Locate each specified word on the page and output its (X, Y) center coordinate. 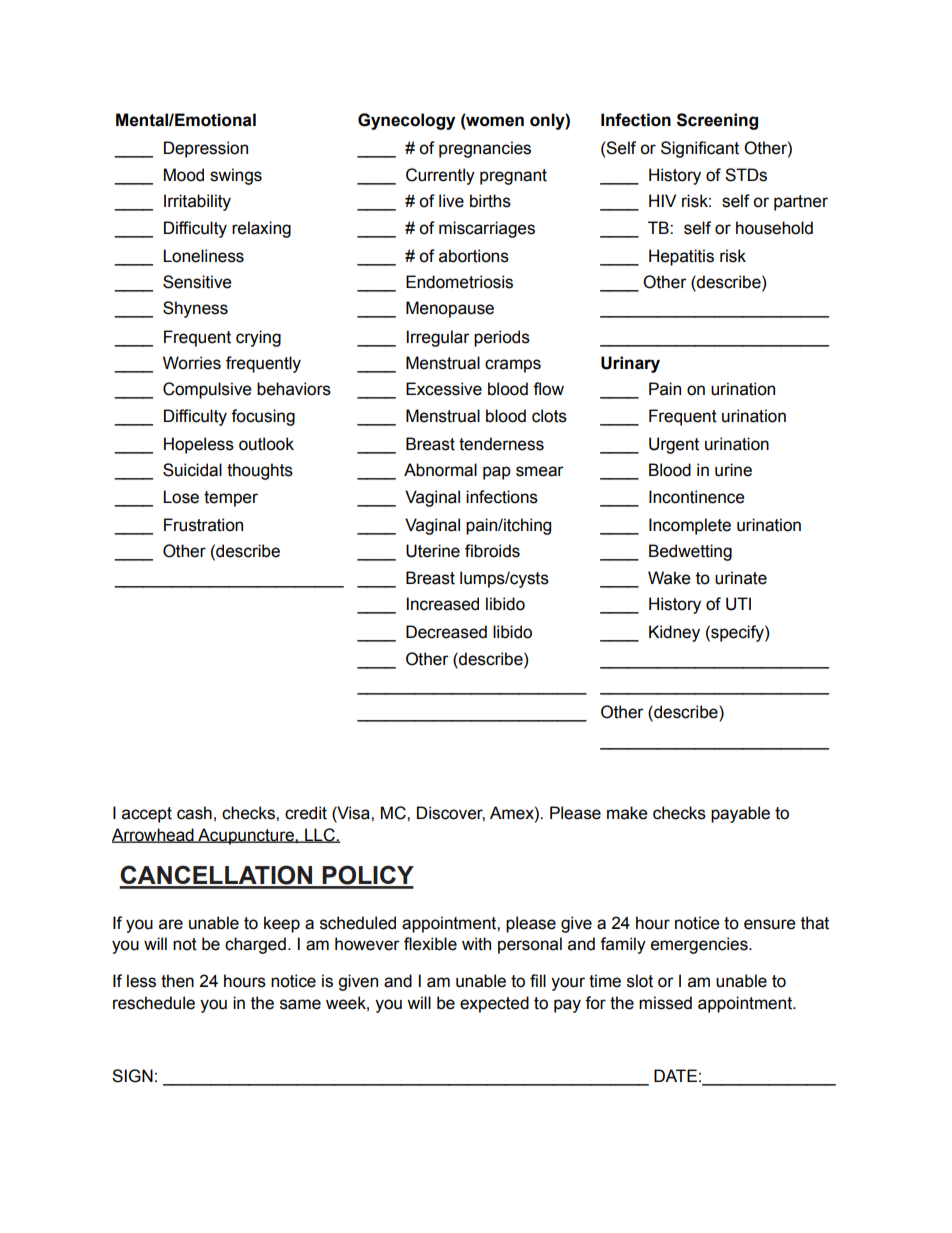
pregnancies (485, 149)
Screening (717, 121)
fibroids (492, 551)
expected (494, 1004)
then (177, 981)
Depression (206, 149)
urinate (741, 578)
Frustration (203, 525)
